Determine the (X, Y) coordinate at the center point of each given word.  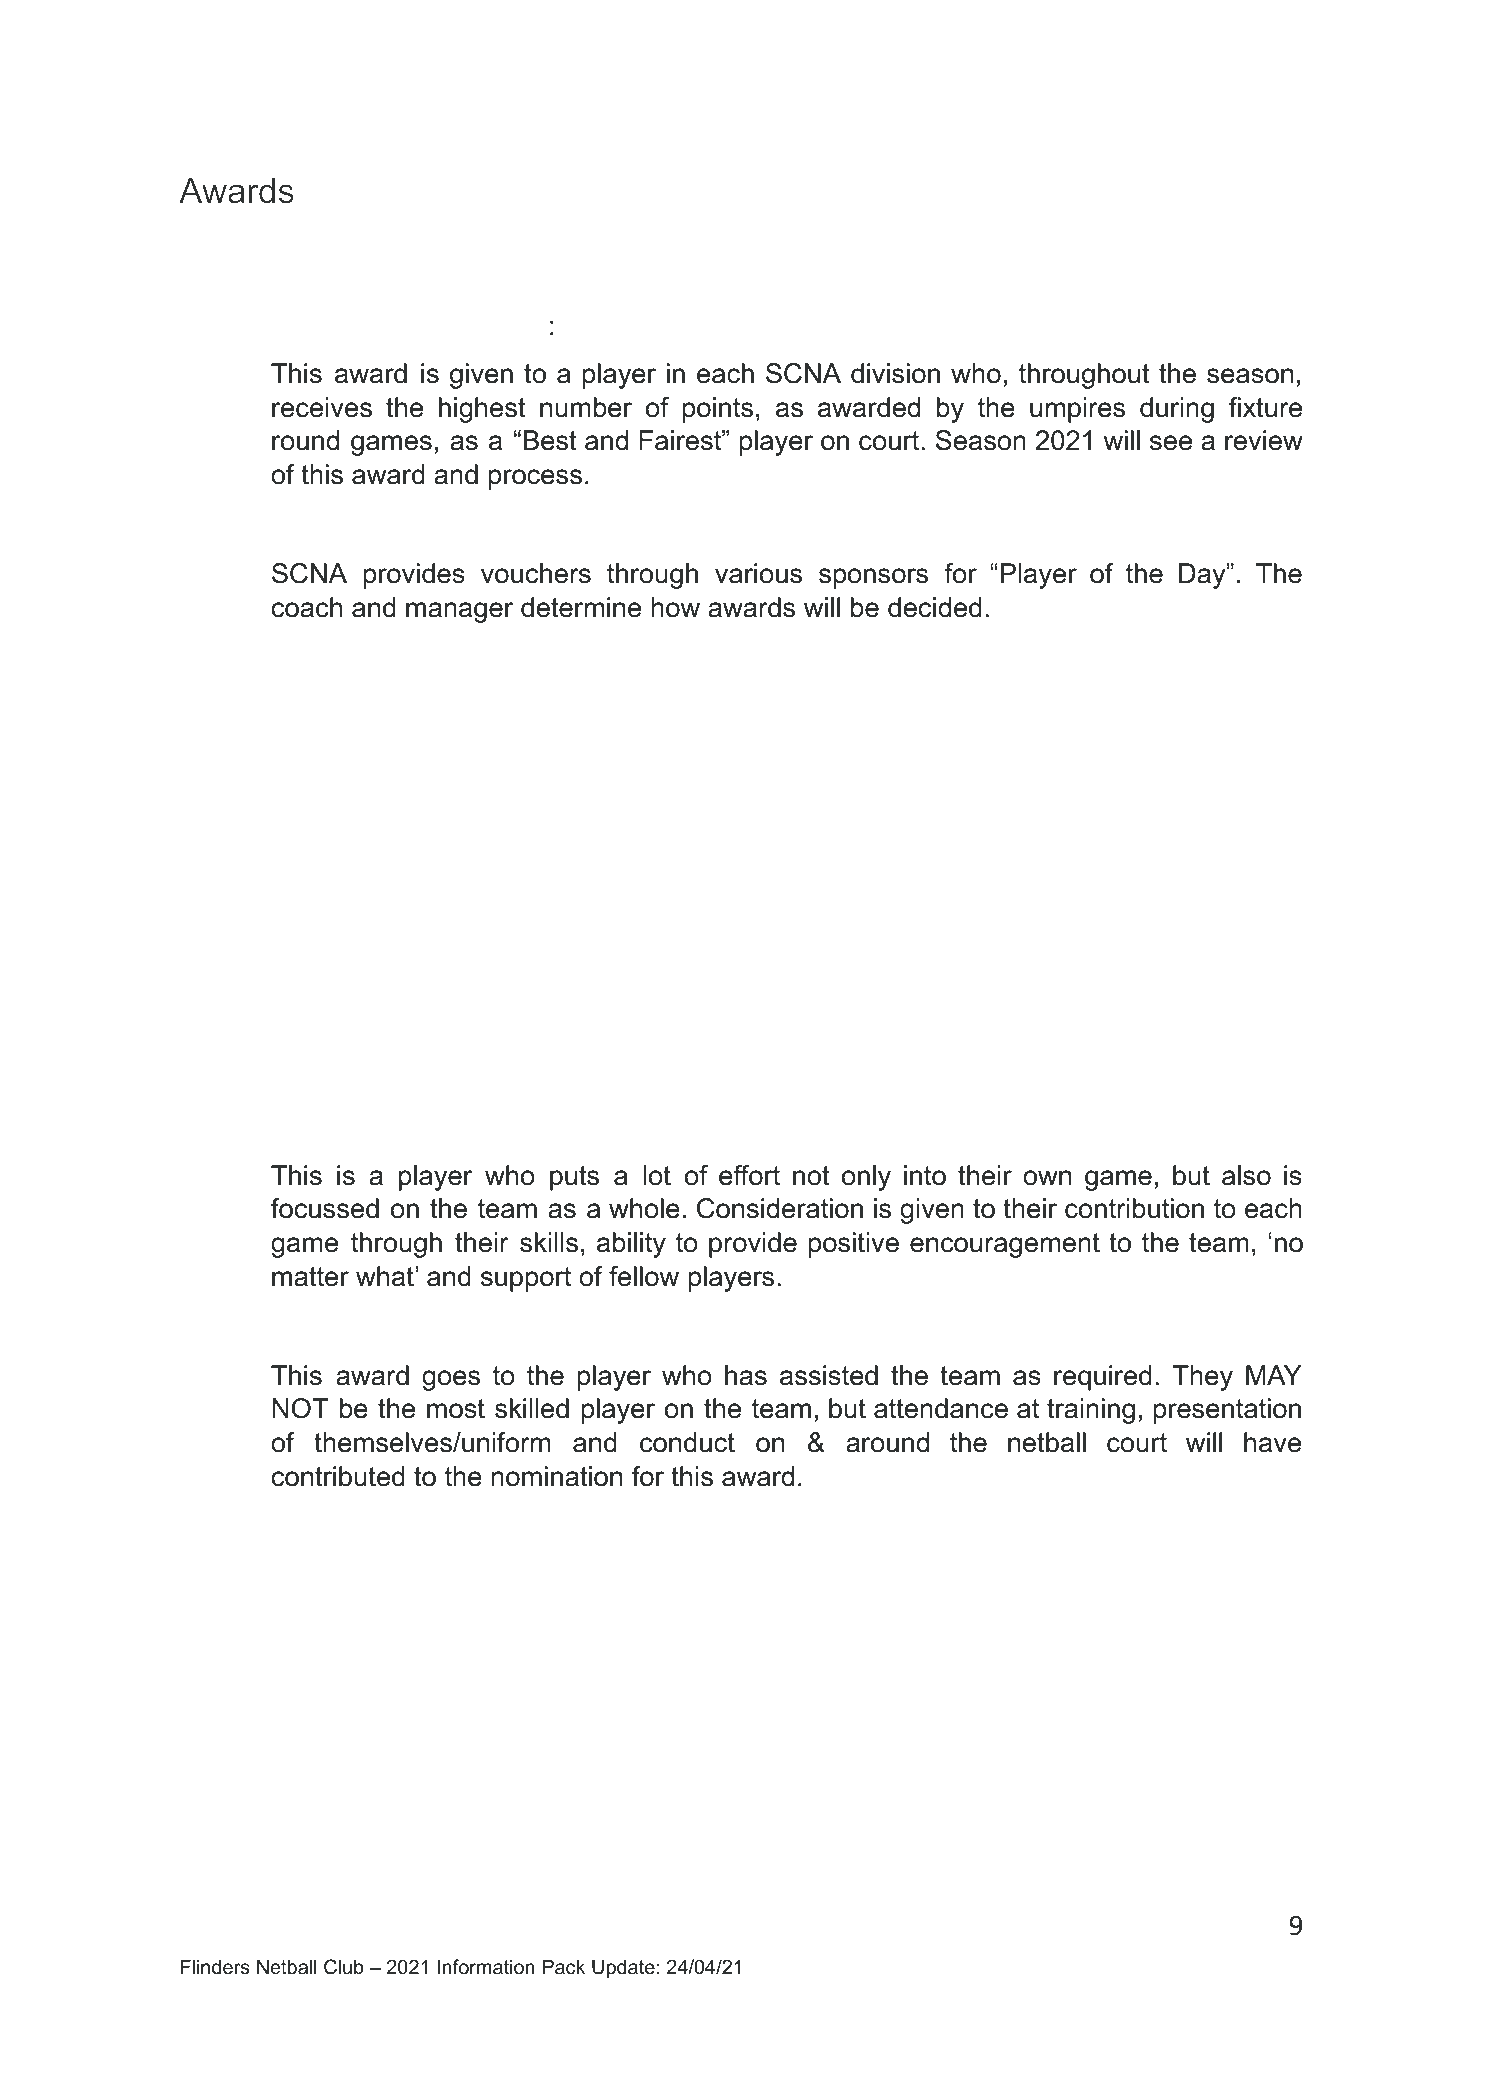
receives (322, 407)
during (1177, 410)
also (1246, 1175)
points (718, 410)
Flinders (215, 1967)
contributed (338, 1476)
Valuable (535, 1126)
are (844, 1032)
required (1103, 1378)
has (746, 1375)
